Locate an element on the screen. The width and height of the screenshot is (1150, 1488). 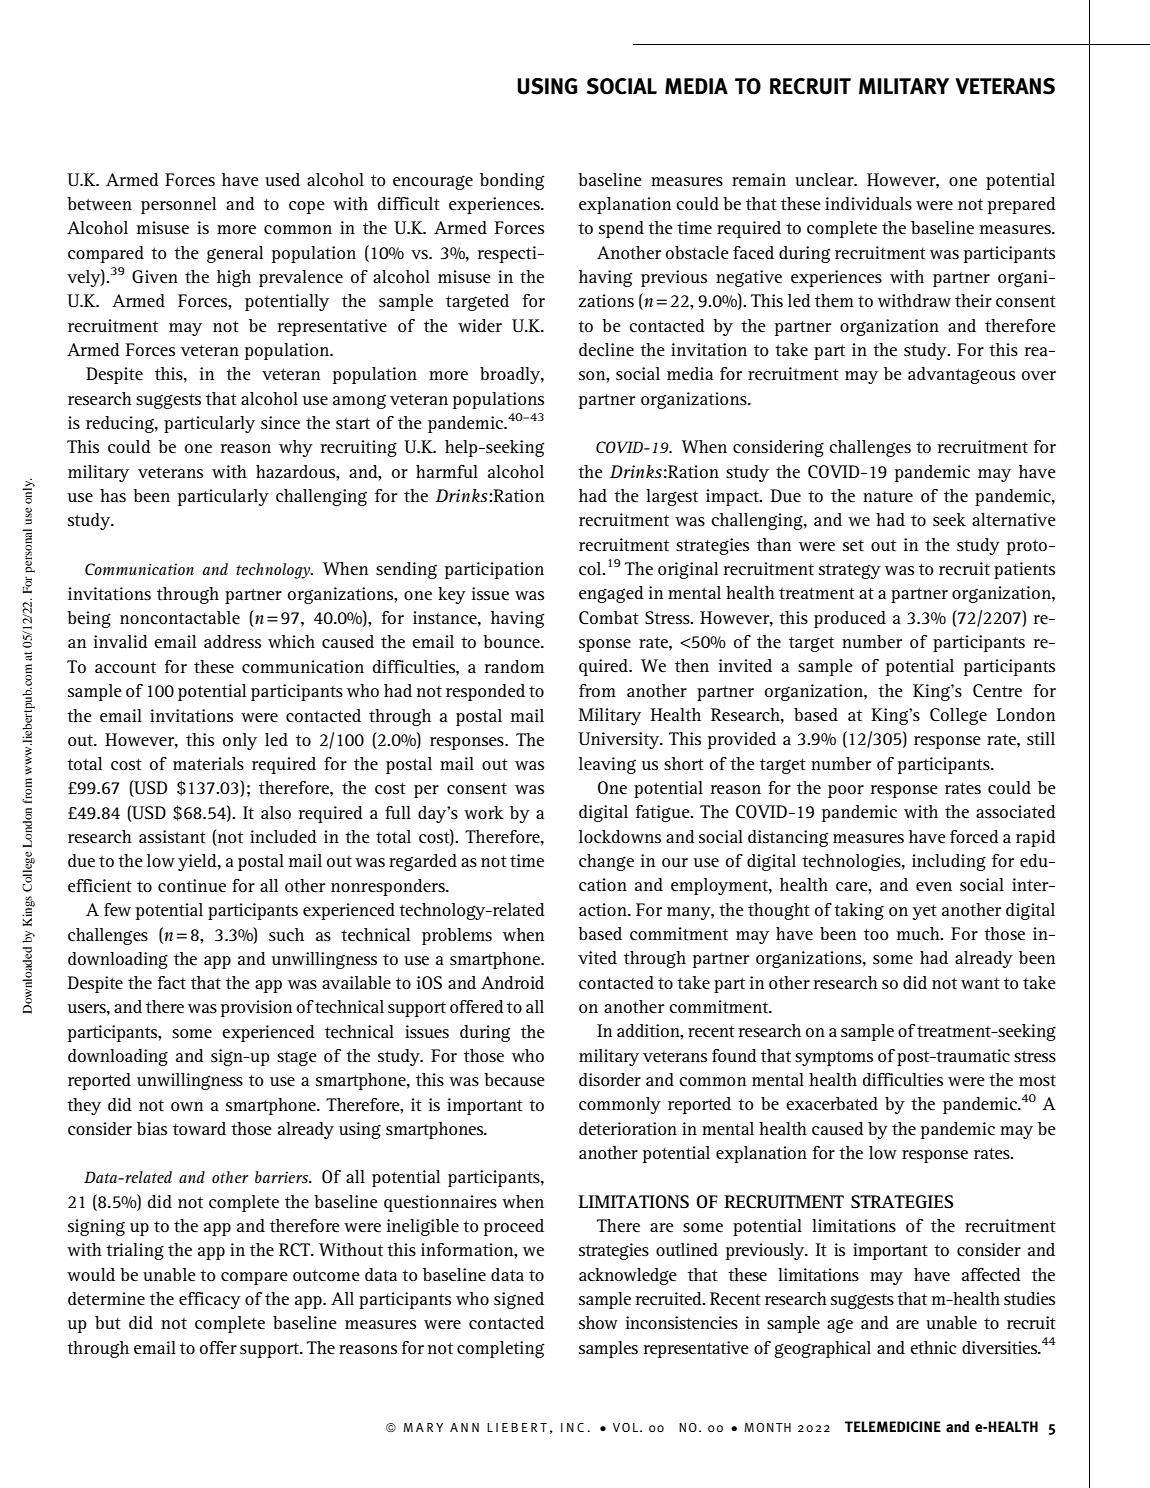
spend is located at coordinates (621, 229).
